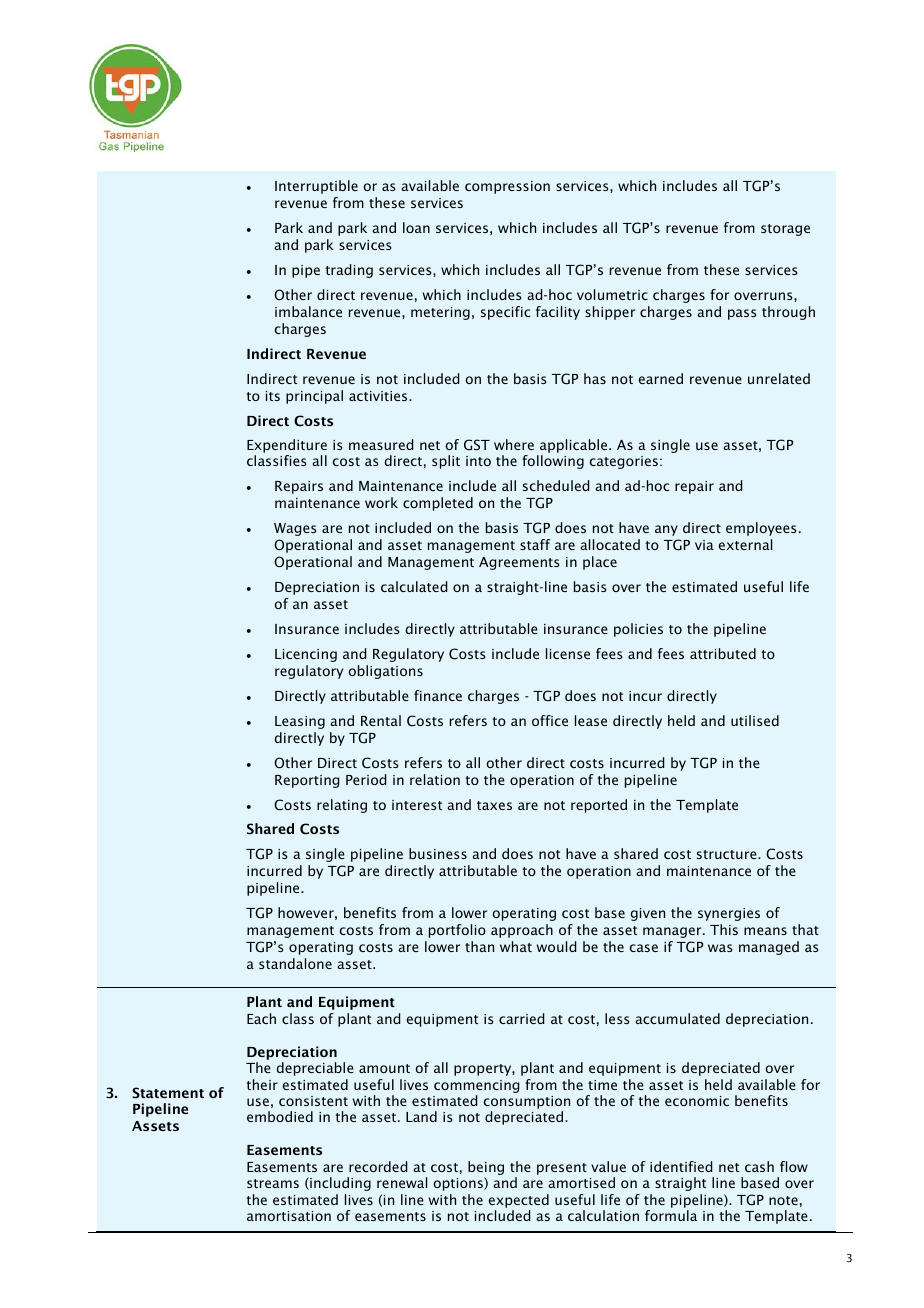 The height and width of the page is (1308, 924). Describe the element at coordinates (438, 695) in the page. I see `finance` at that location.
